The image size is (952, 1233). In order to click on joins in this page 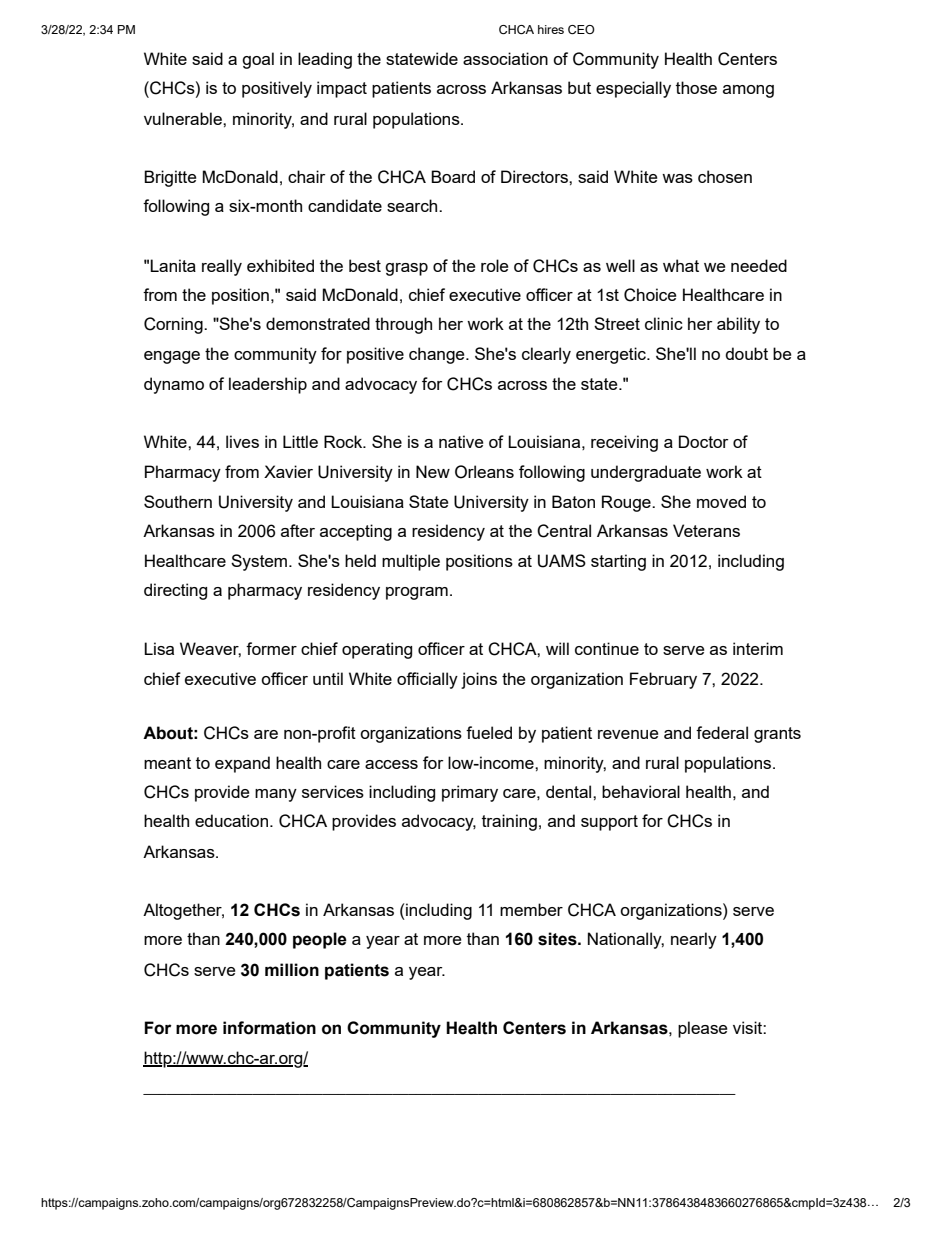, I will do `click(479, 680)`.
